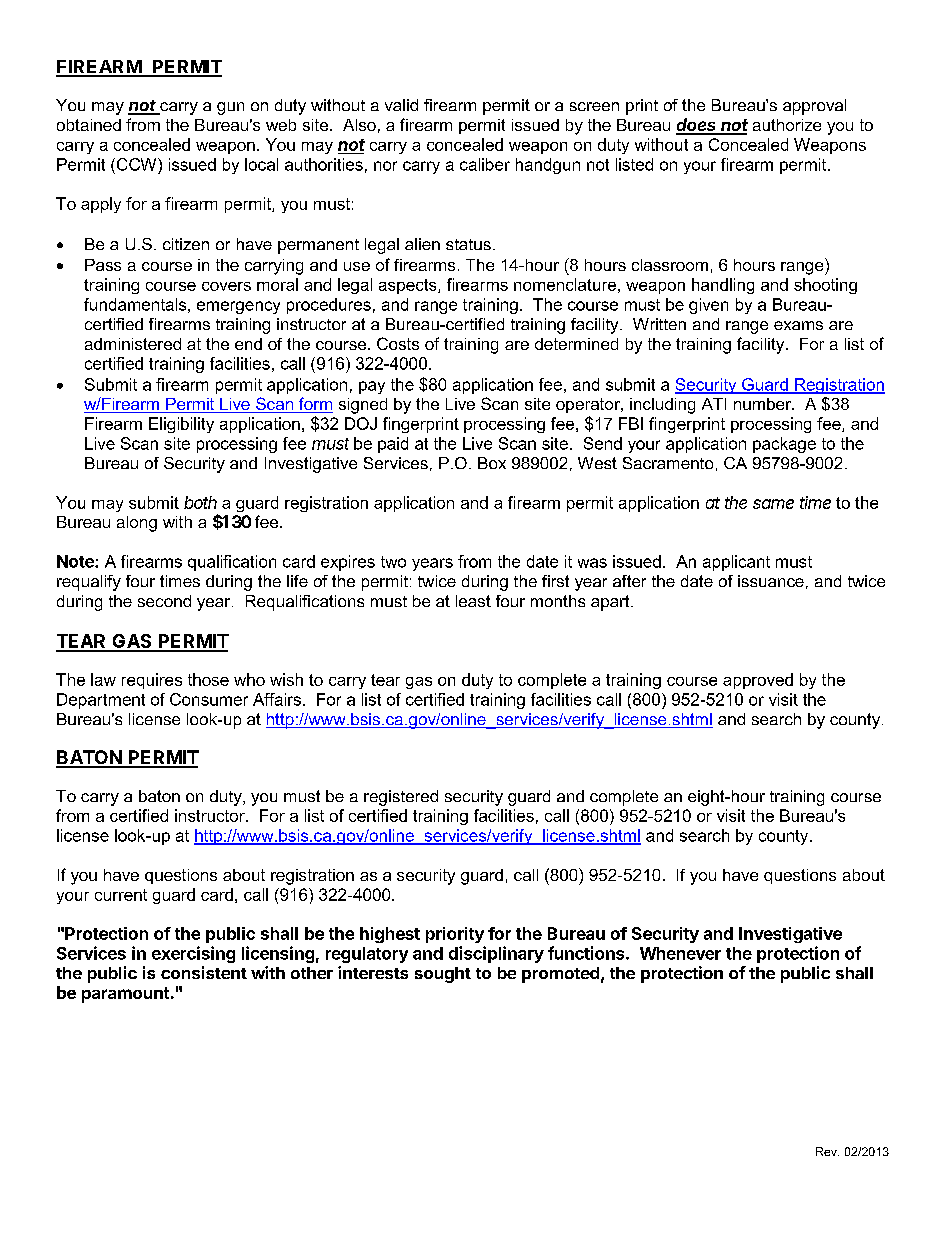 The width and height of the screenshot is (952, 1233). Describe the element at coordinates (680, 953) in the screenshot. I see `Whenever` at that location.
